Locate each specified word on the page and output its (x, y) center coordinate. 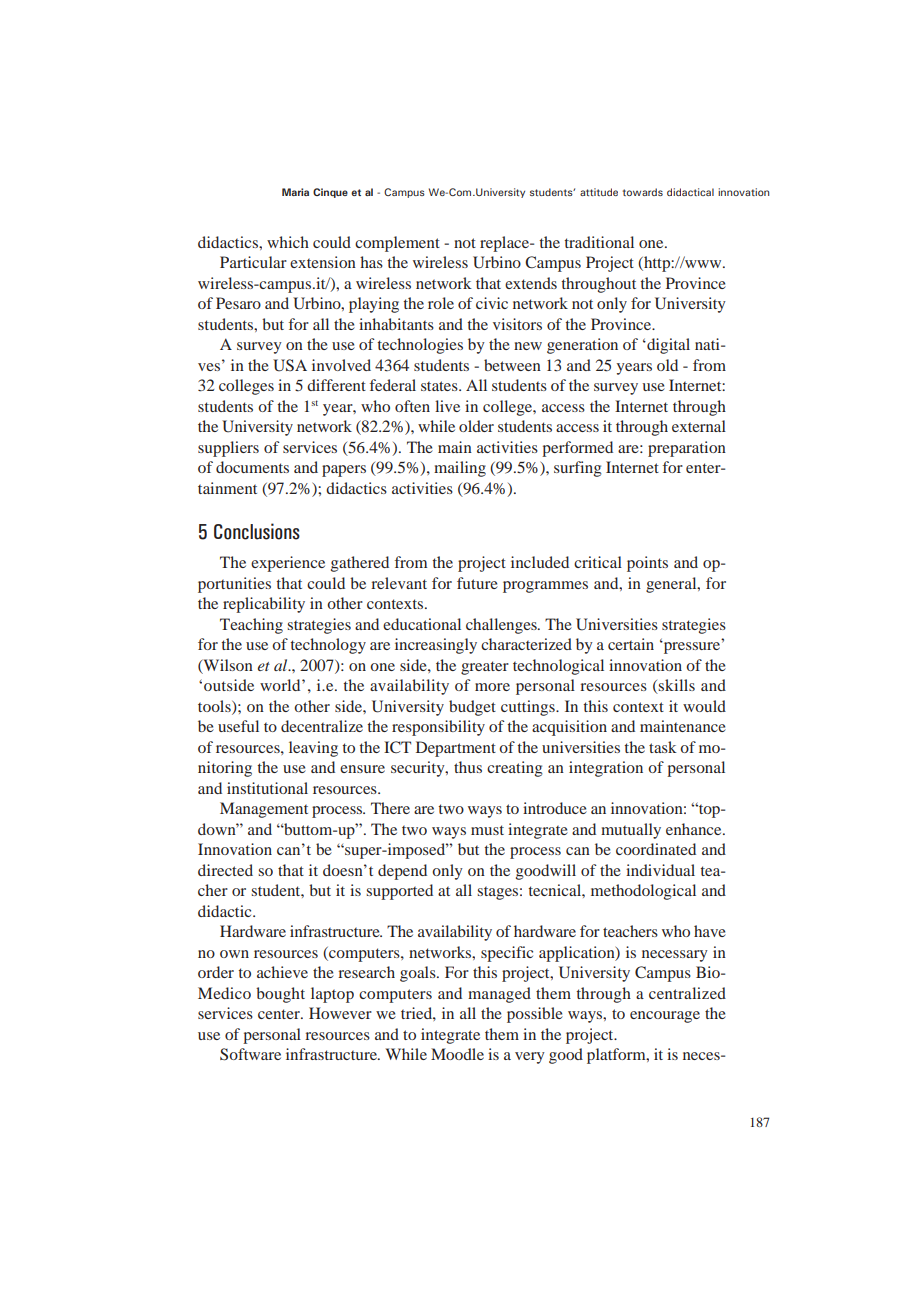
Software (250, 1054)
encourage (665, 1017)
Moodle (457, 1054)
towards (643, 192)
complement (397, 244)
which (288, 242)
